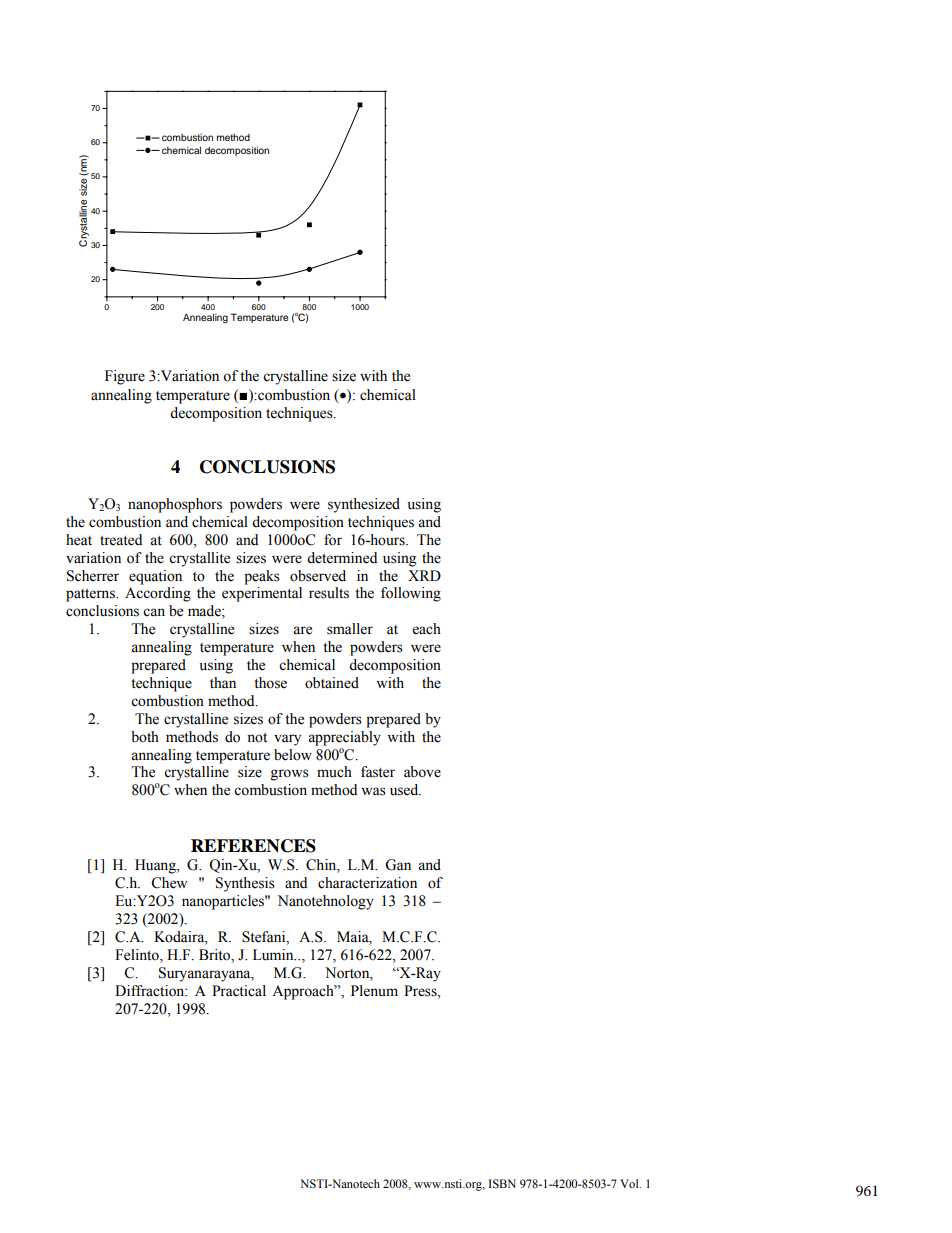  I want to click on for, so click(333, 540).
